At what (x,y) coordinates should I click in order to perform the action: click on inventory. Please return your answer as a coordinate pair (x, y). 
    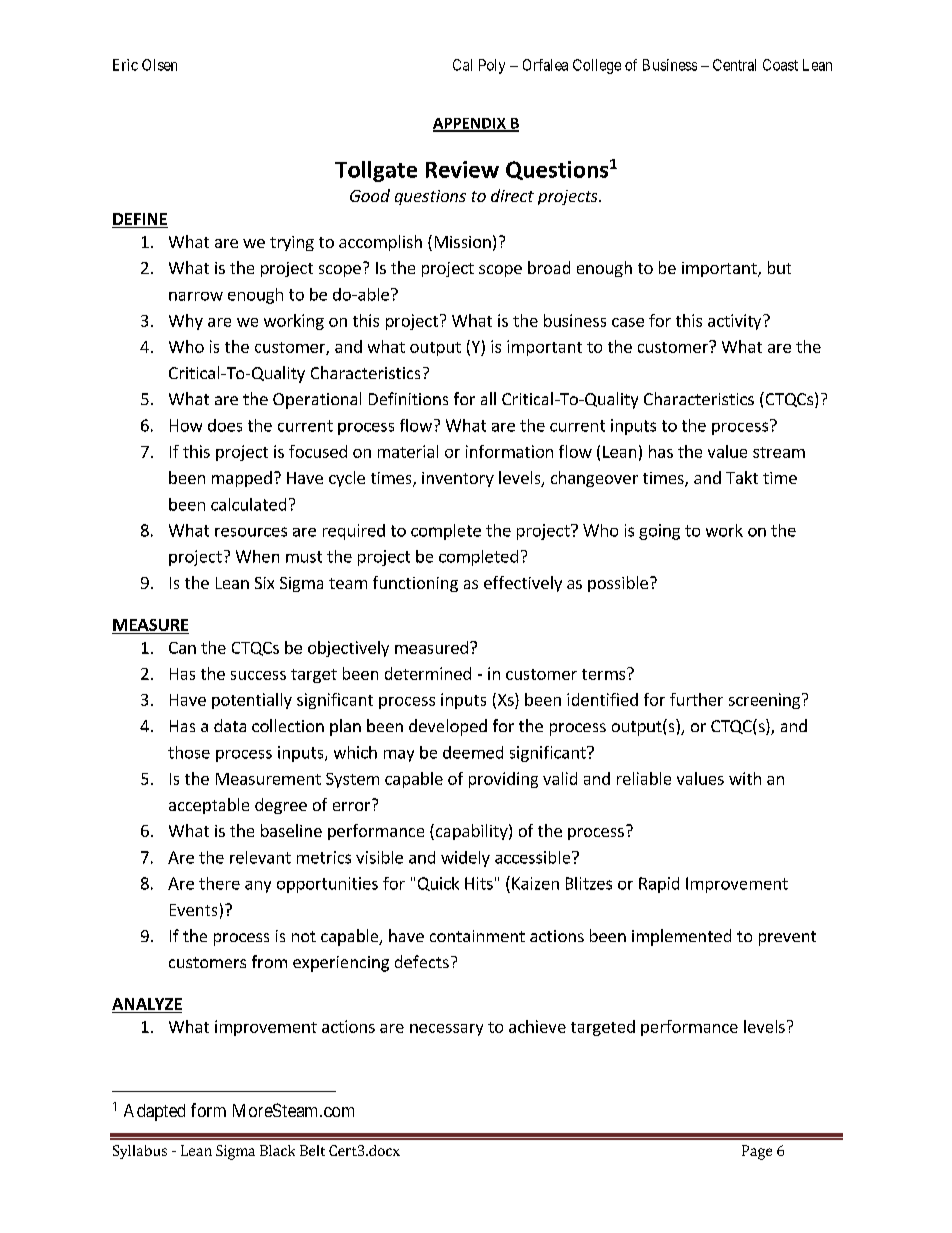
    Looking at the image, I should click on (458, 479).
